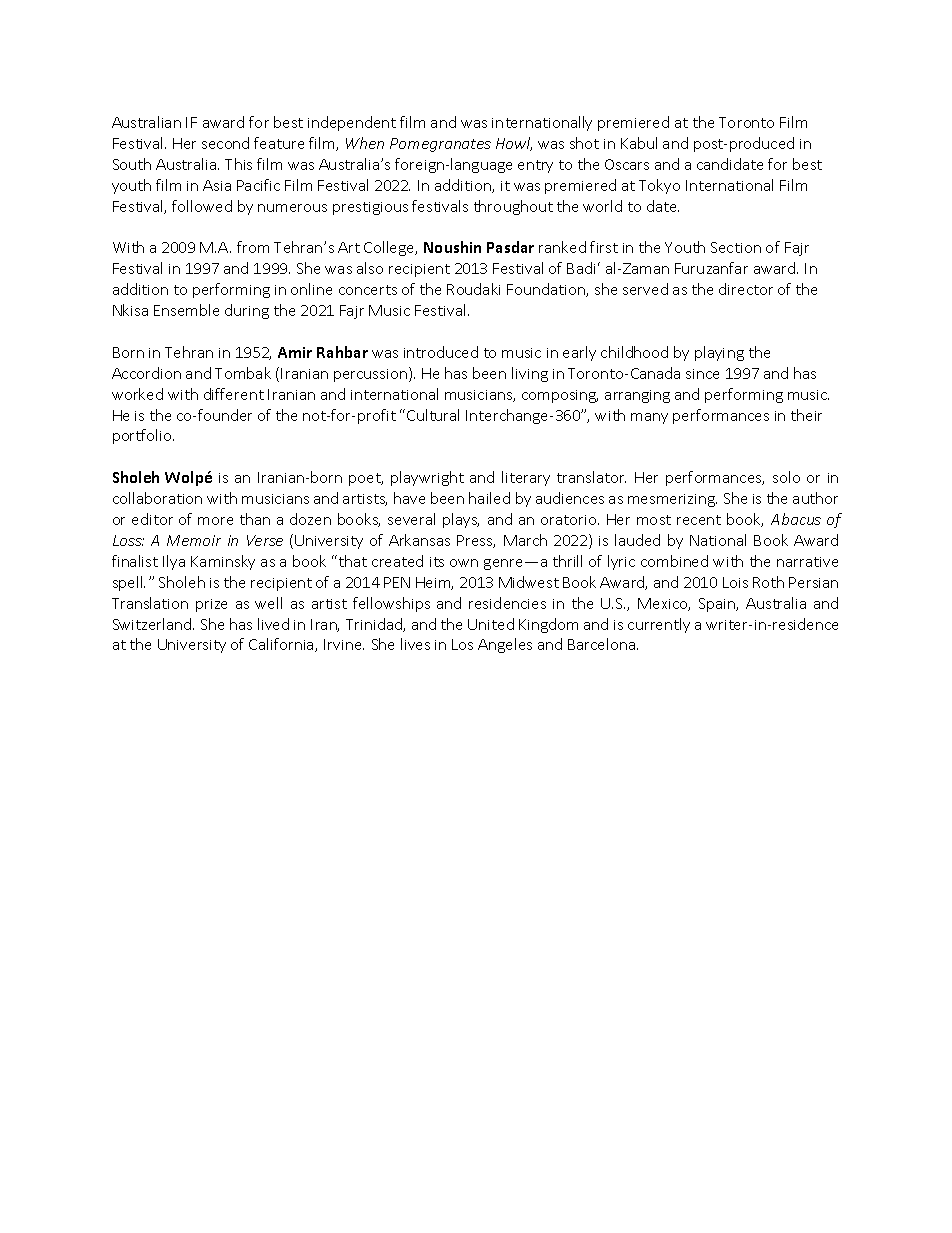 This screenshot has width=952, height=1233. I want to click on concerts, so click(368, 290).
